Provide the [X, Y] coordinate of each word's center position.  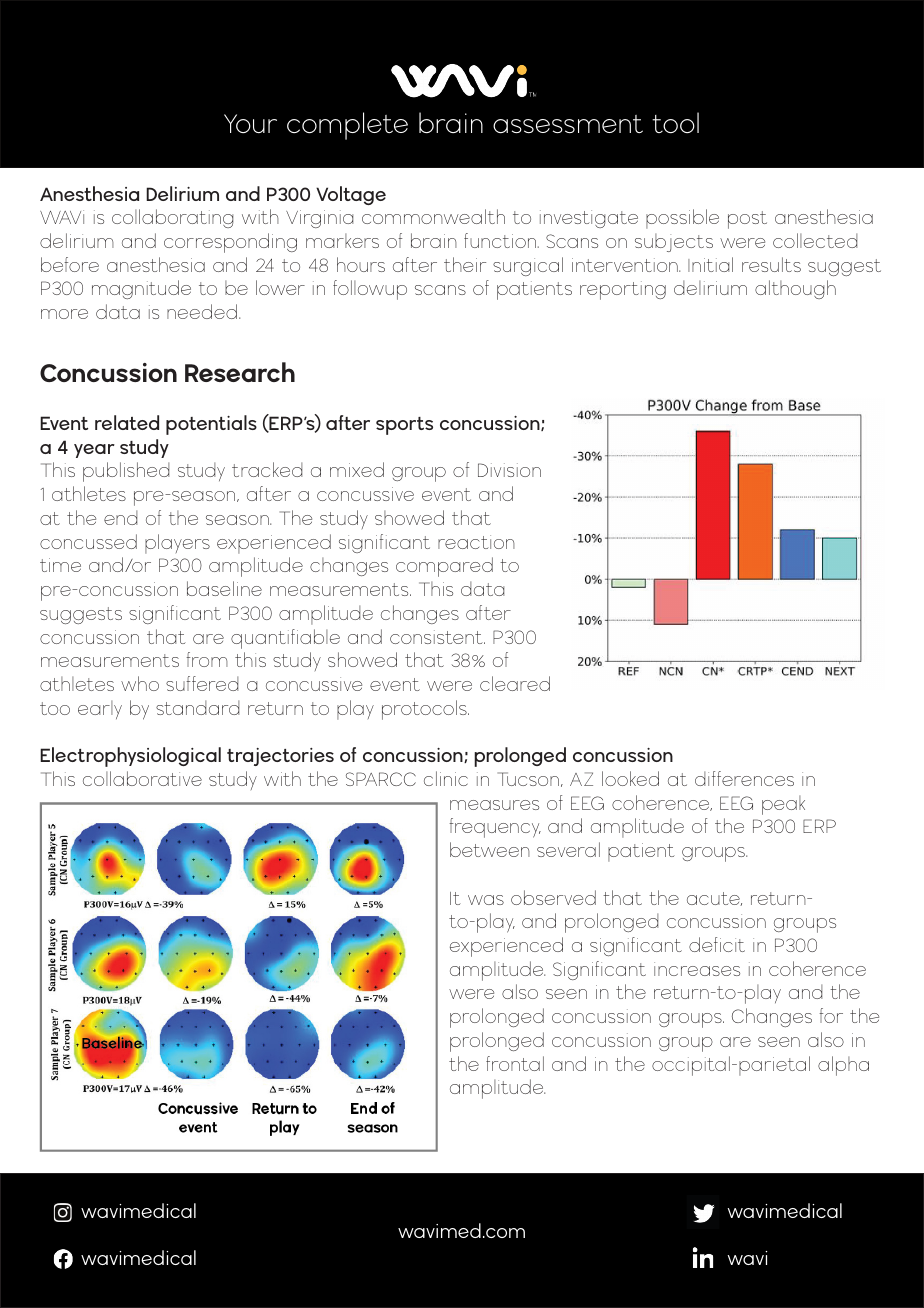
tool [675, 122]
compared [444, 567]
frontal [515, 1063]
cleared [515, 683]
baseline [224, 588]
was [486, 900]
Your [250, 123]
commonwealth [433, 216]
